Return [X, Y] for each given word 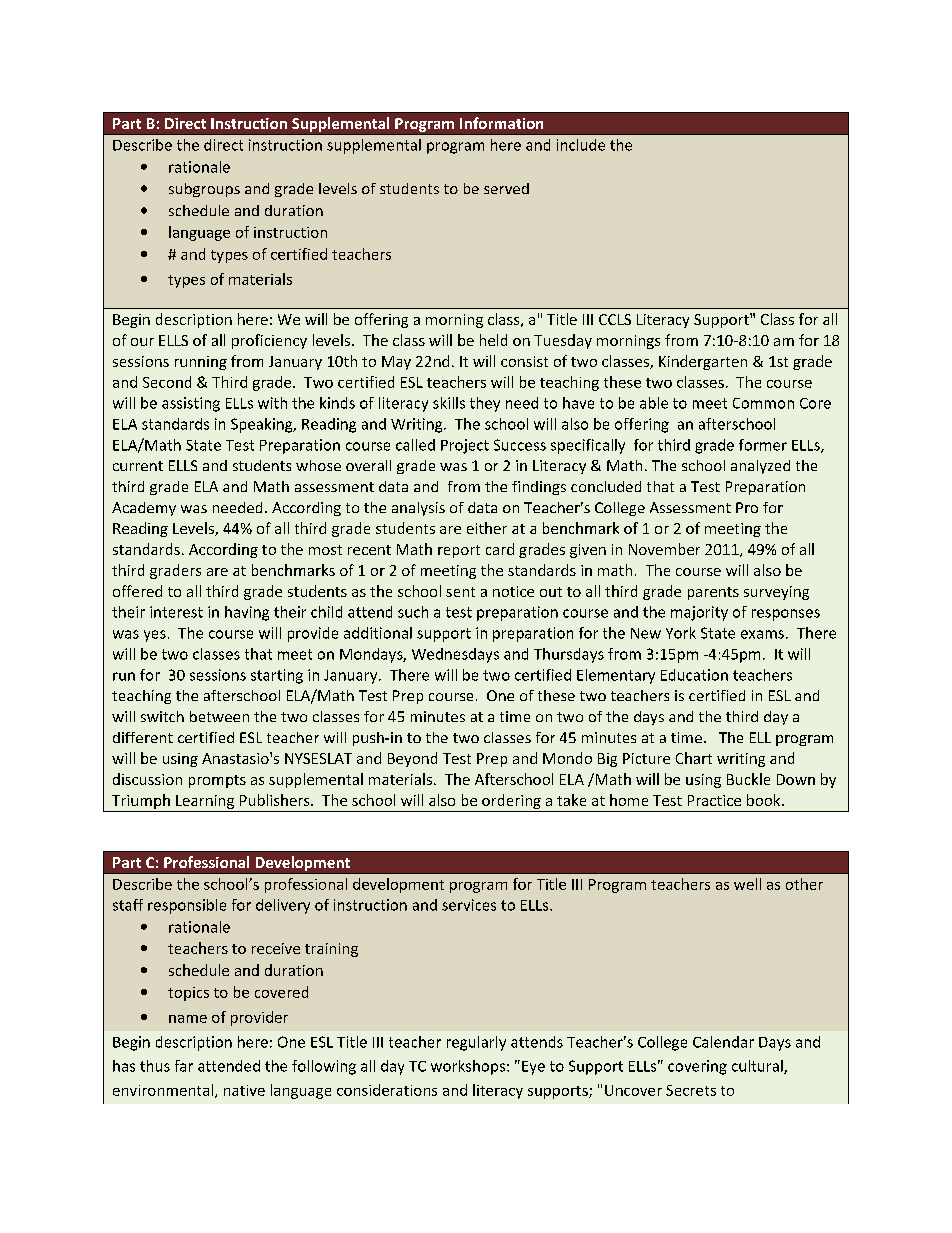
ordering [511, 801]
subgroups [204, 190]
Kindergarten [703, 362]
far [184, 1066]
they [485, 404]
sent [460, 592]
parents [713, 593]
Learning [205, 802]
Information [501, 123]
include [581, 145]
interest [176, 612]
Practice [714, 800]
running [201, 363]
